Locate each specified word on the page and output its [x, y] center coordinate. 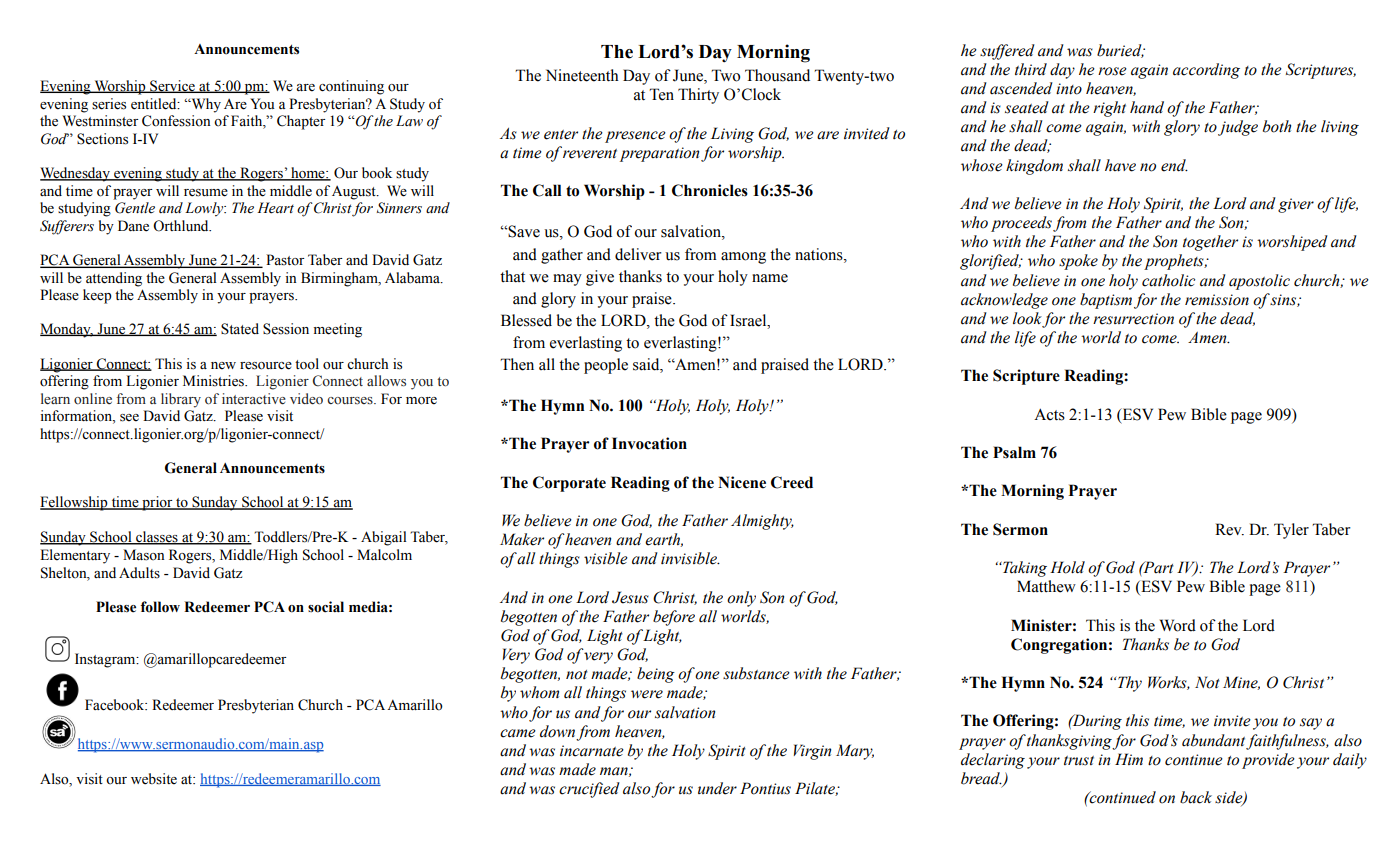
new [223, 366]
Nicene [742, 482]
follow [160, 607]
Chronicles [710, 190]
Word [1178, 625]
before [674, 618]
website [154, 779]
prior [157, 503]
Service [172, 86]
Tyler [1291, 531]
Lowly [205, 209]
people [606, 366]
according [1206, 71]
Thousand [777, 75]
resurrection [1133, 319]
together [1210, 243]
